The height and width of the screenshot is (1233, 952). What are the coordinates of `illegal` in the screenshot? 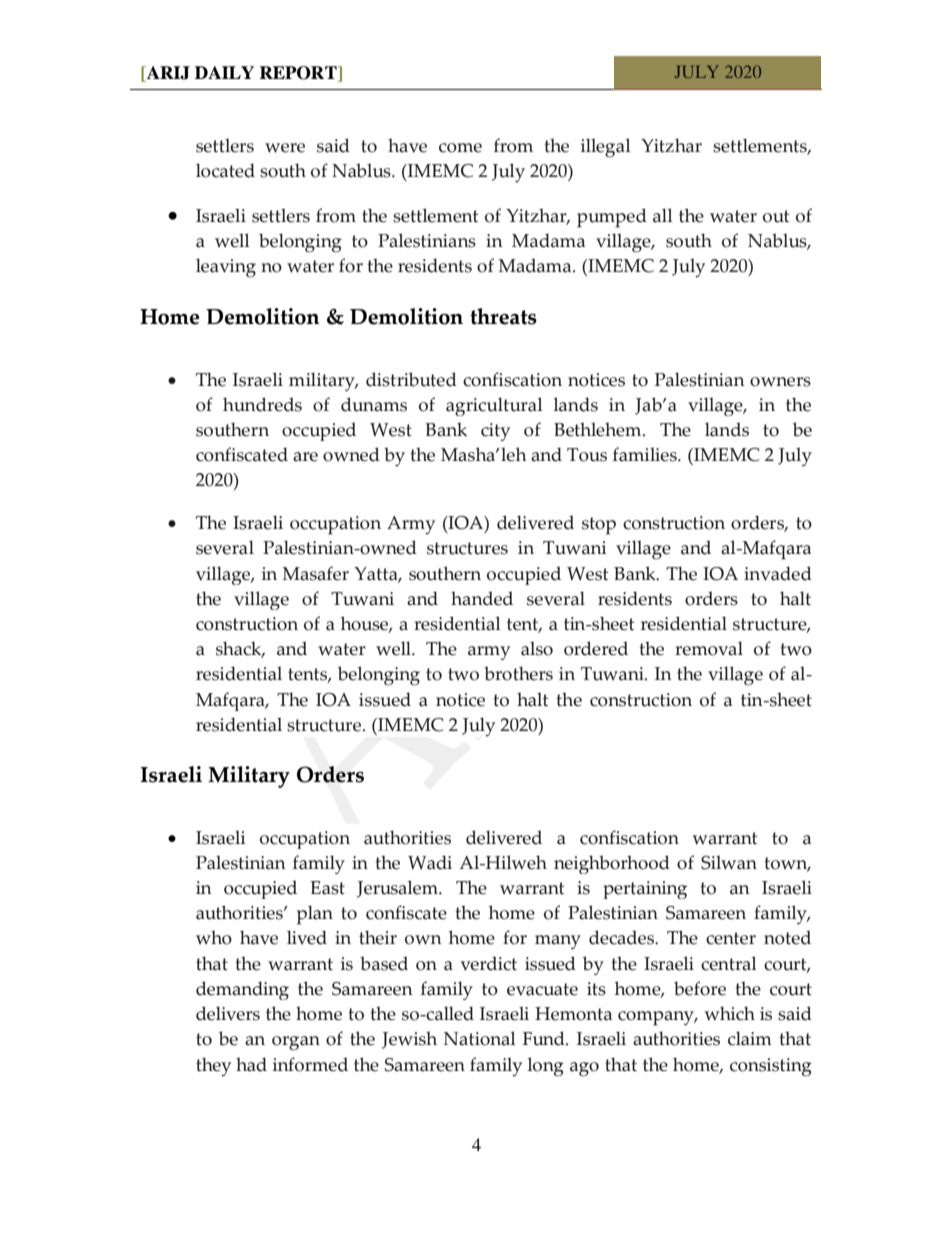 It's located at (606, 148).
